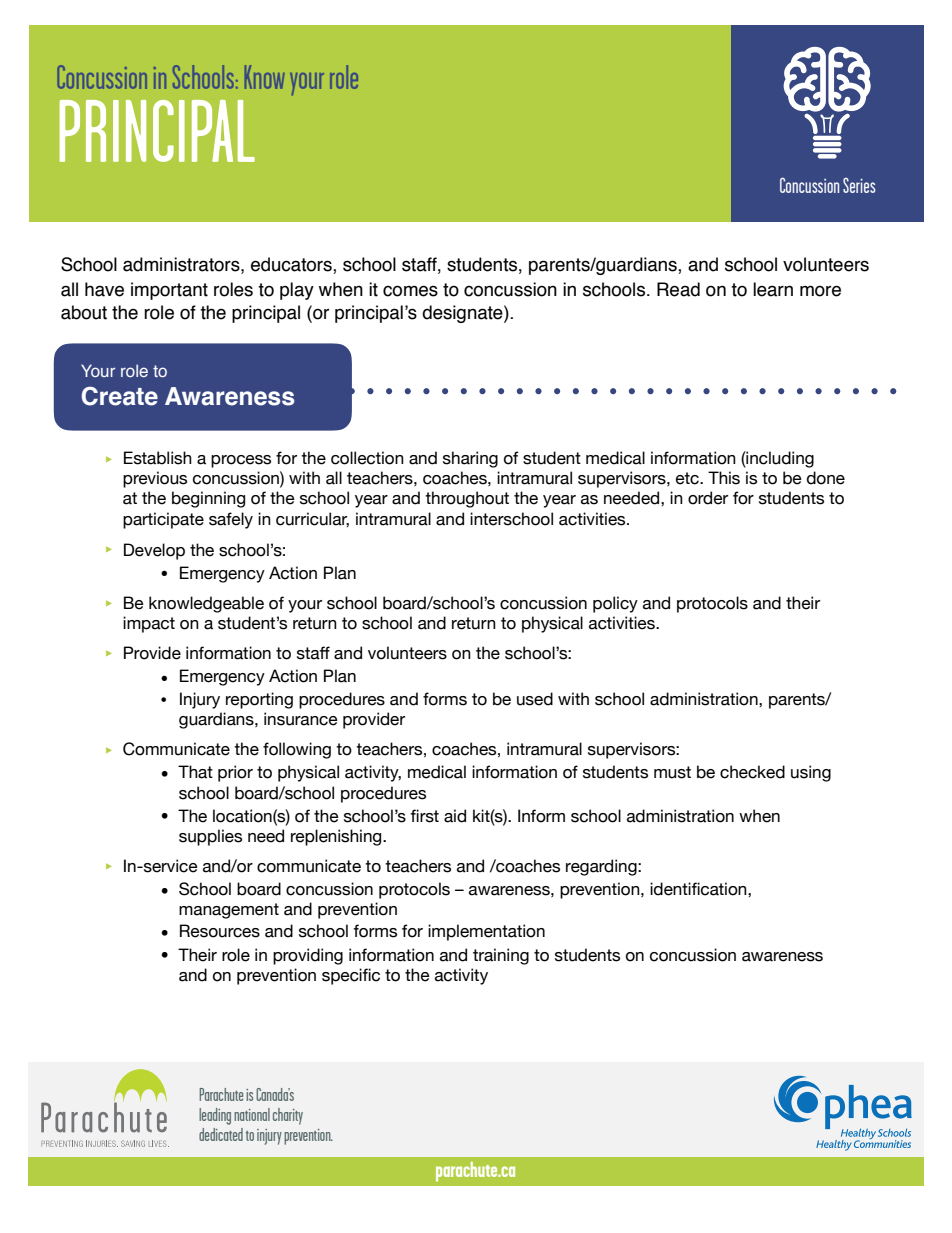  I want to click on Series, so click(859, 185).
